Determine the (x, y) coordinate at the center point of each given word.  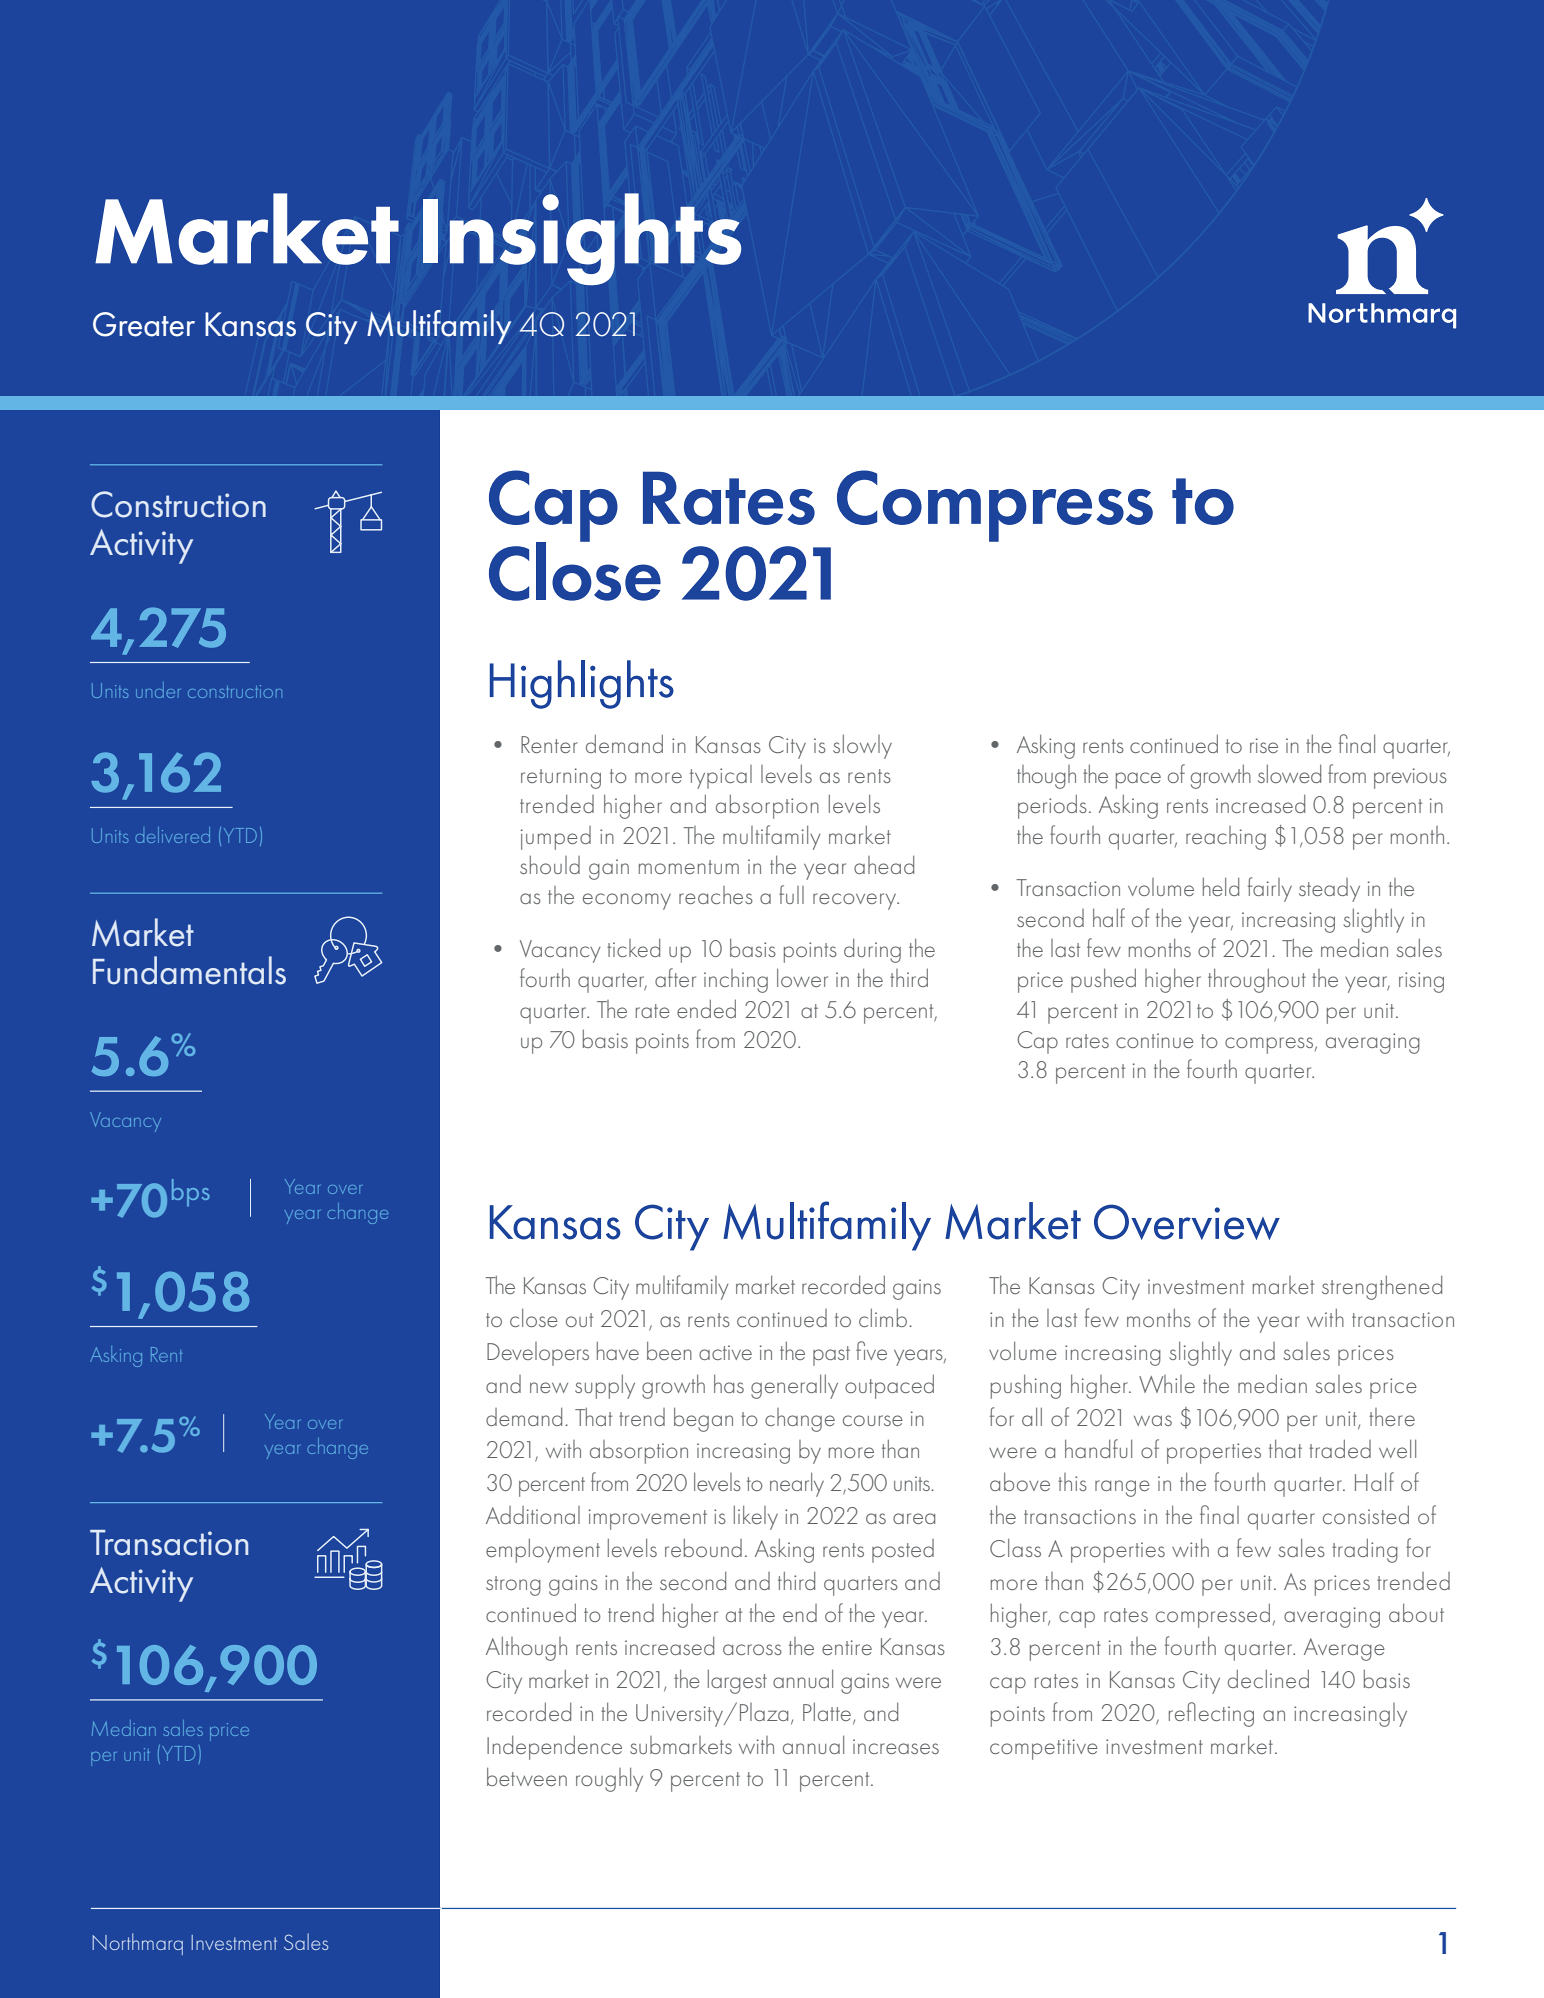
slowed (1289, 774)
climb (883, 1318)
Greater (144, 324)
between (527, 1777)
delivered (172, 835)
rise (1264, 745)
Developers (538, 1354)
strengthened (1382, 1288)
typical (721, 777)
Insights (582, 239)
